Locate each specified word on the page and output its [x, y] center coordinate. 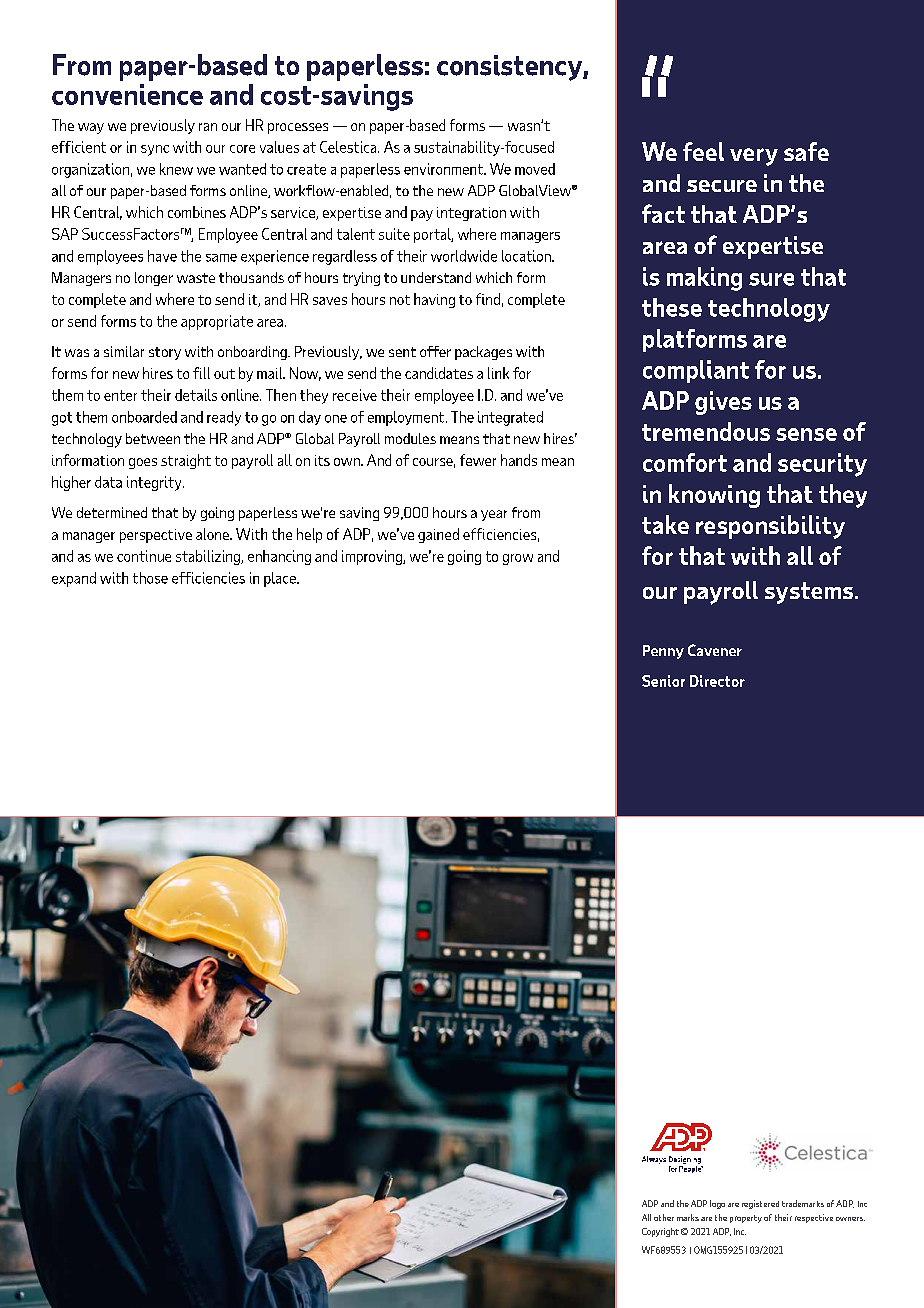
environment [444, 169]
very [754, 157]
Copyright [660, 1232]
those [150, 578]
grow [518, 559]
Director [717, 681]
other [664, 1217]
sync [155, 150]
